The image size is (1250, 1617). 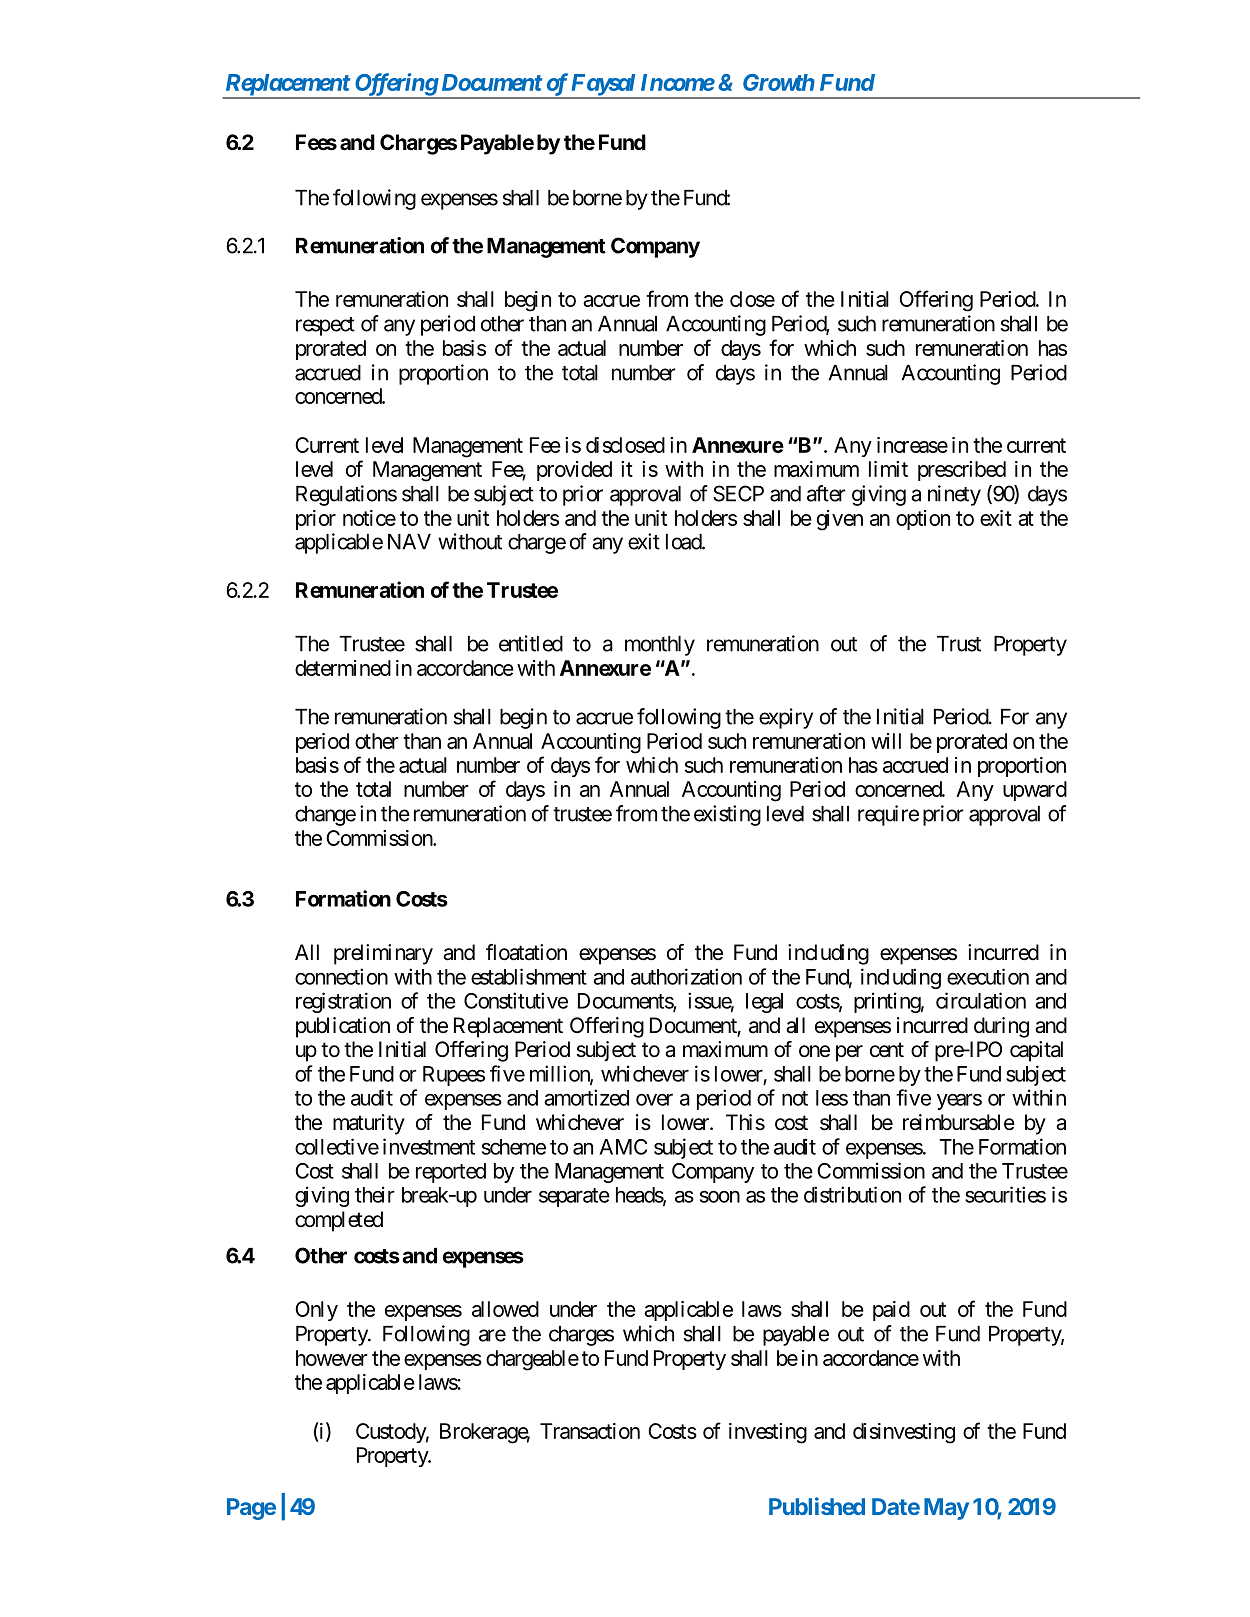 I want to click on over, so click(x=654, y=1100).
